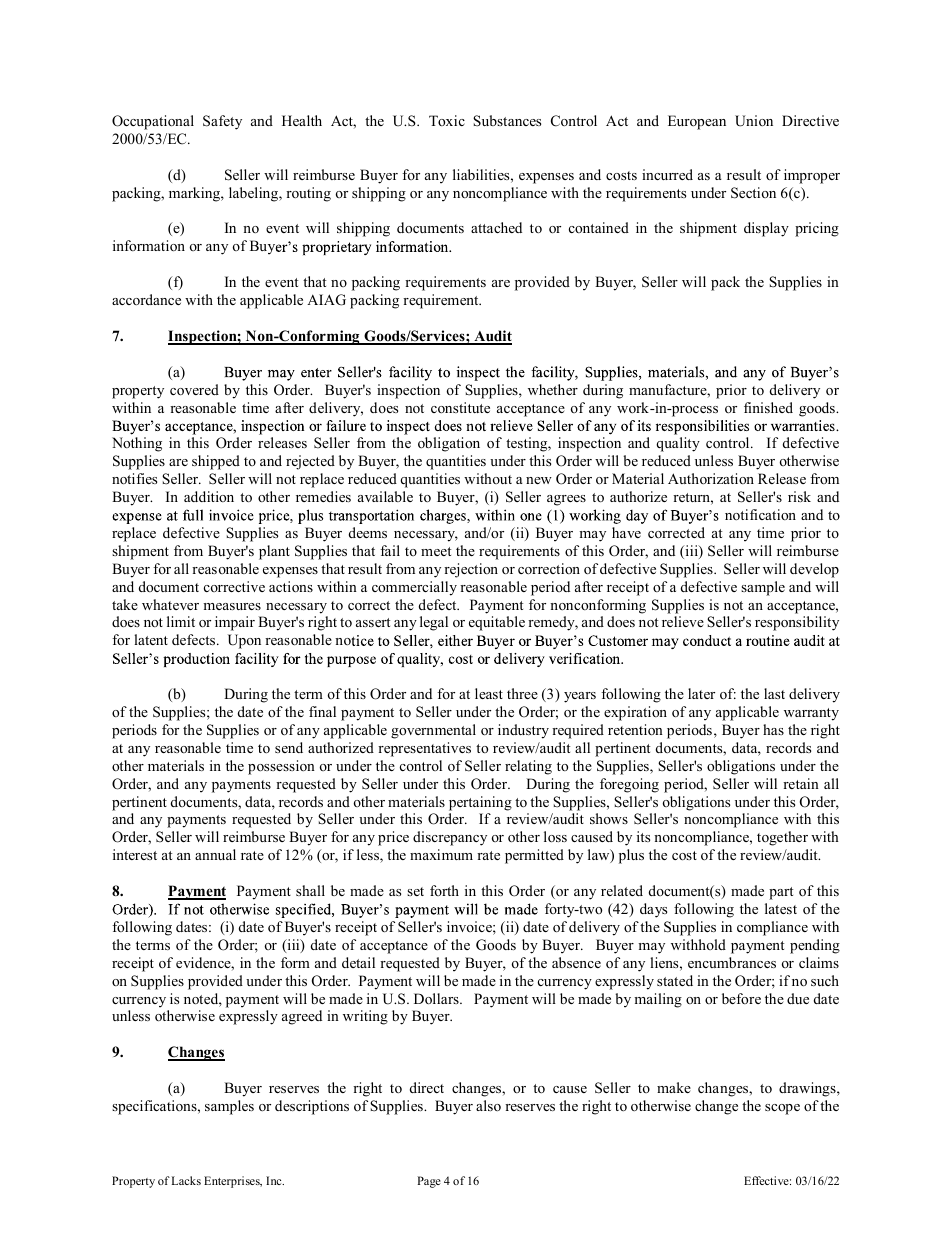 The image size is (952, 1233). Describe the element at coordinates (186, 1180) in the image. I see `Lacks` at that location.
